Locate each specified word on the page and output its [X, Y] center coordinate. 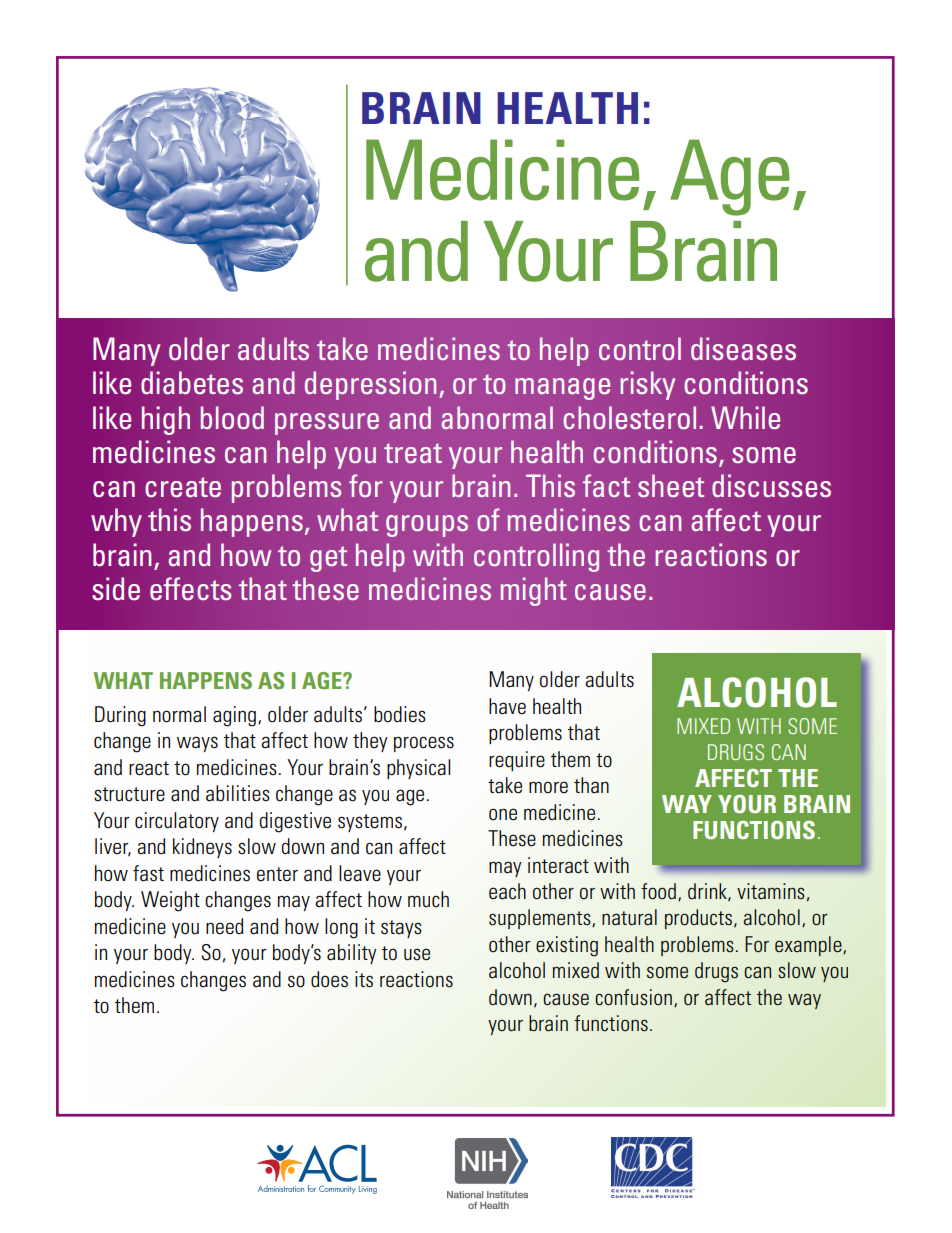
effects [191, 589]
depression [370, 385]
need [224, 926]
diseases [743, 348]
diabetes [192, 383]
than [591, 785]
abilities [238, 793]
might [534, 591]
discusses [771, 486]
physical [419, 769]
